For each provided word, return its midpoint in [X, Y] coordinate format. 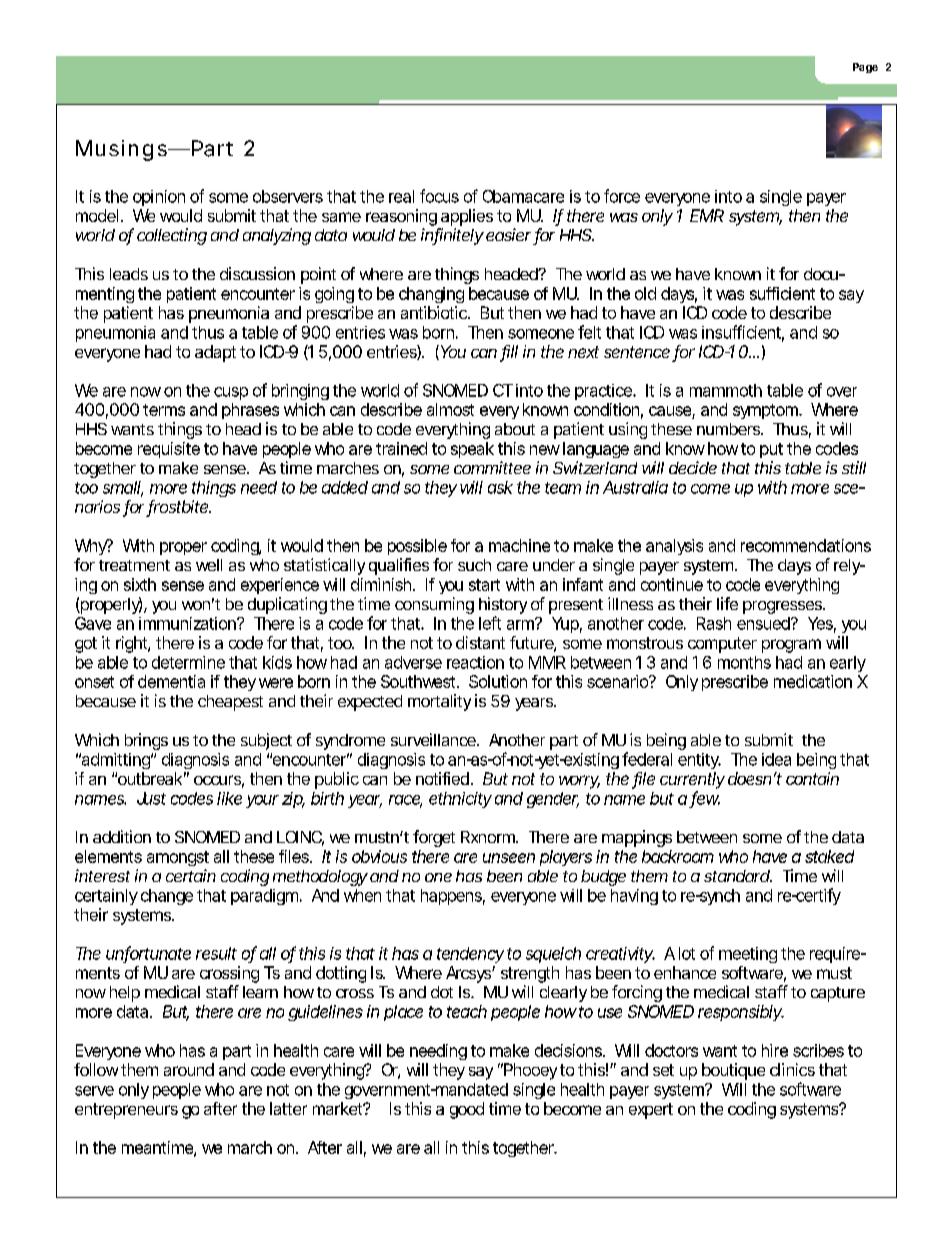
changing [431, 295]
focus [439, 196]
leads [129, 274]
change [167, 897]
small [122, 488]
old [645, 293]
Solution [498, 681]
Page [865, 68]
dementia [171, 681]
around [189, 1069]
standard [737, 876]
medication [813, 681]
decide [693, 467]
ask [500, 487]
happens [453, 897]
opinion [159, 198]
